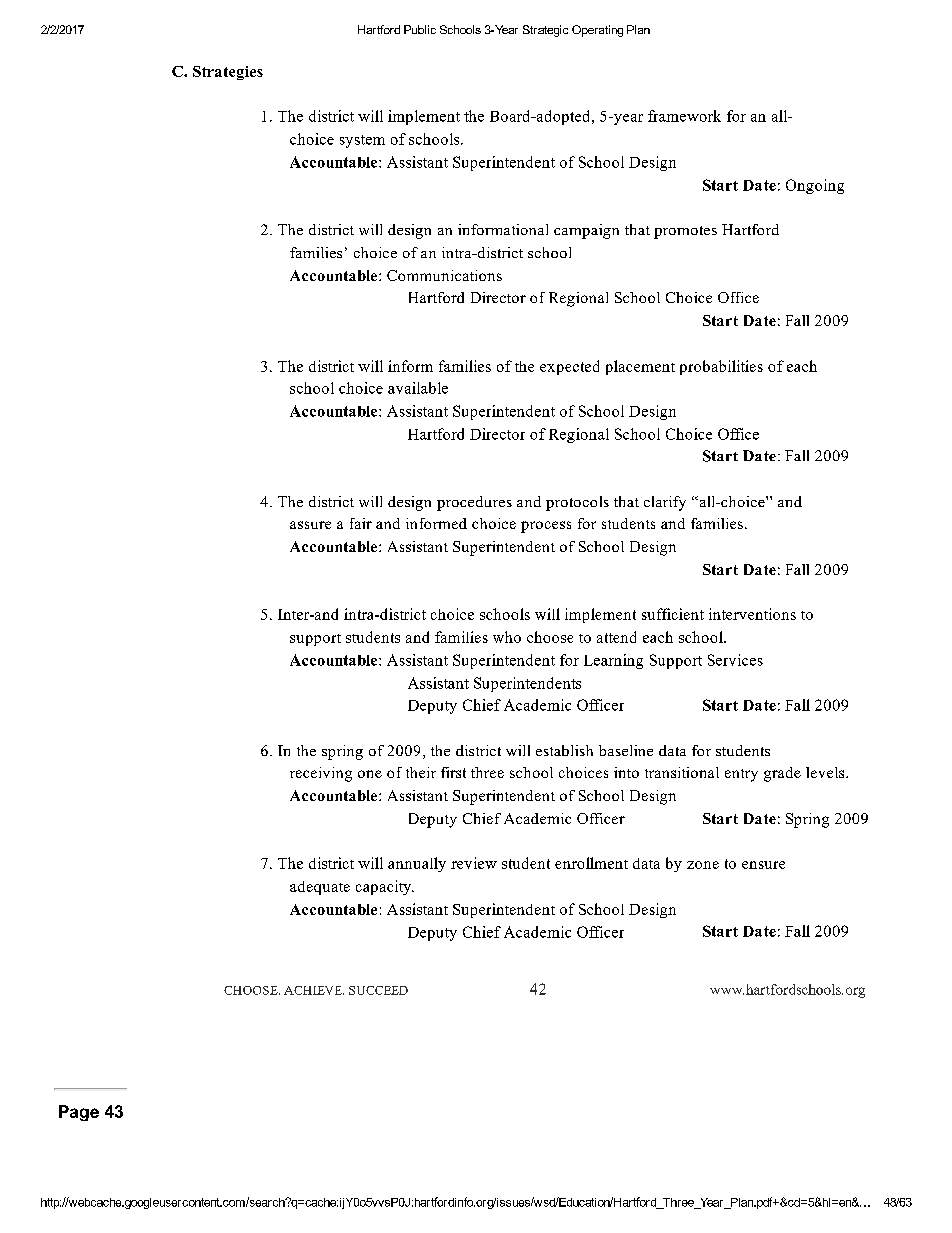 This image has width=952, height=1233. I want to click on Page, so click(79, 1113).
